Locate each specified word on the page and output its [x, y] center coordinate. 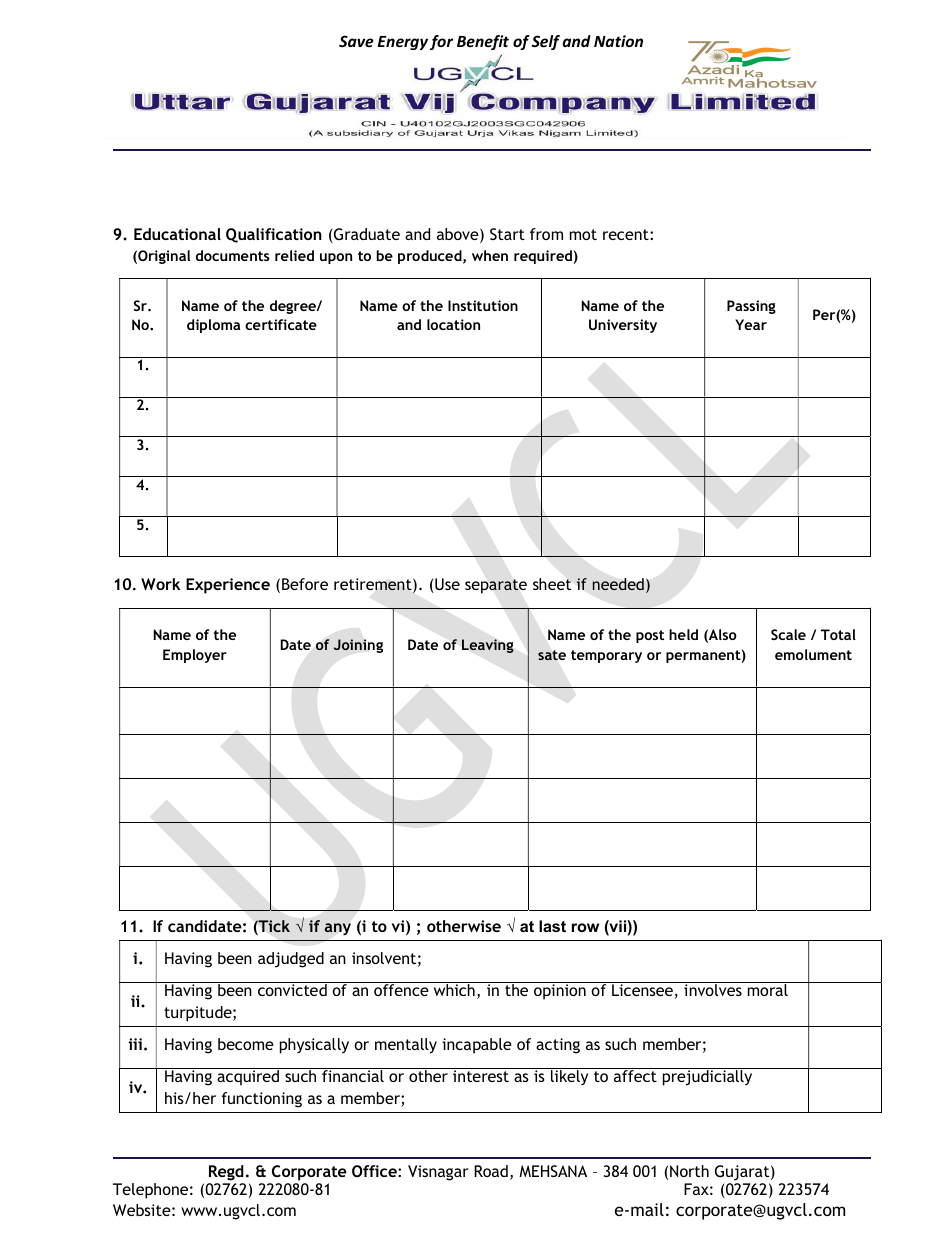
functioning [262, 1100]
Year [751, 324]
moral [768, 989]
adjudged [291, 960]
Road [491, 1171]
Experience [228, 586]
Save [356, 41]
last [552, 926]
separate [496, 586]
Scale [788, 634]
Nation [618, 41]
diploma [213, 326]
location [453, 324]
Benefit [483, 42]
